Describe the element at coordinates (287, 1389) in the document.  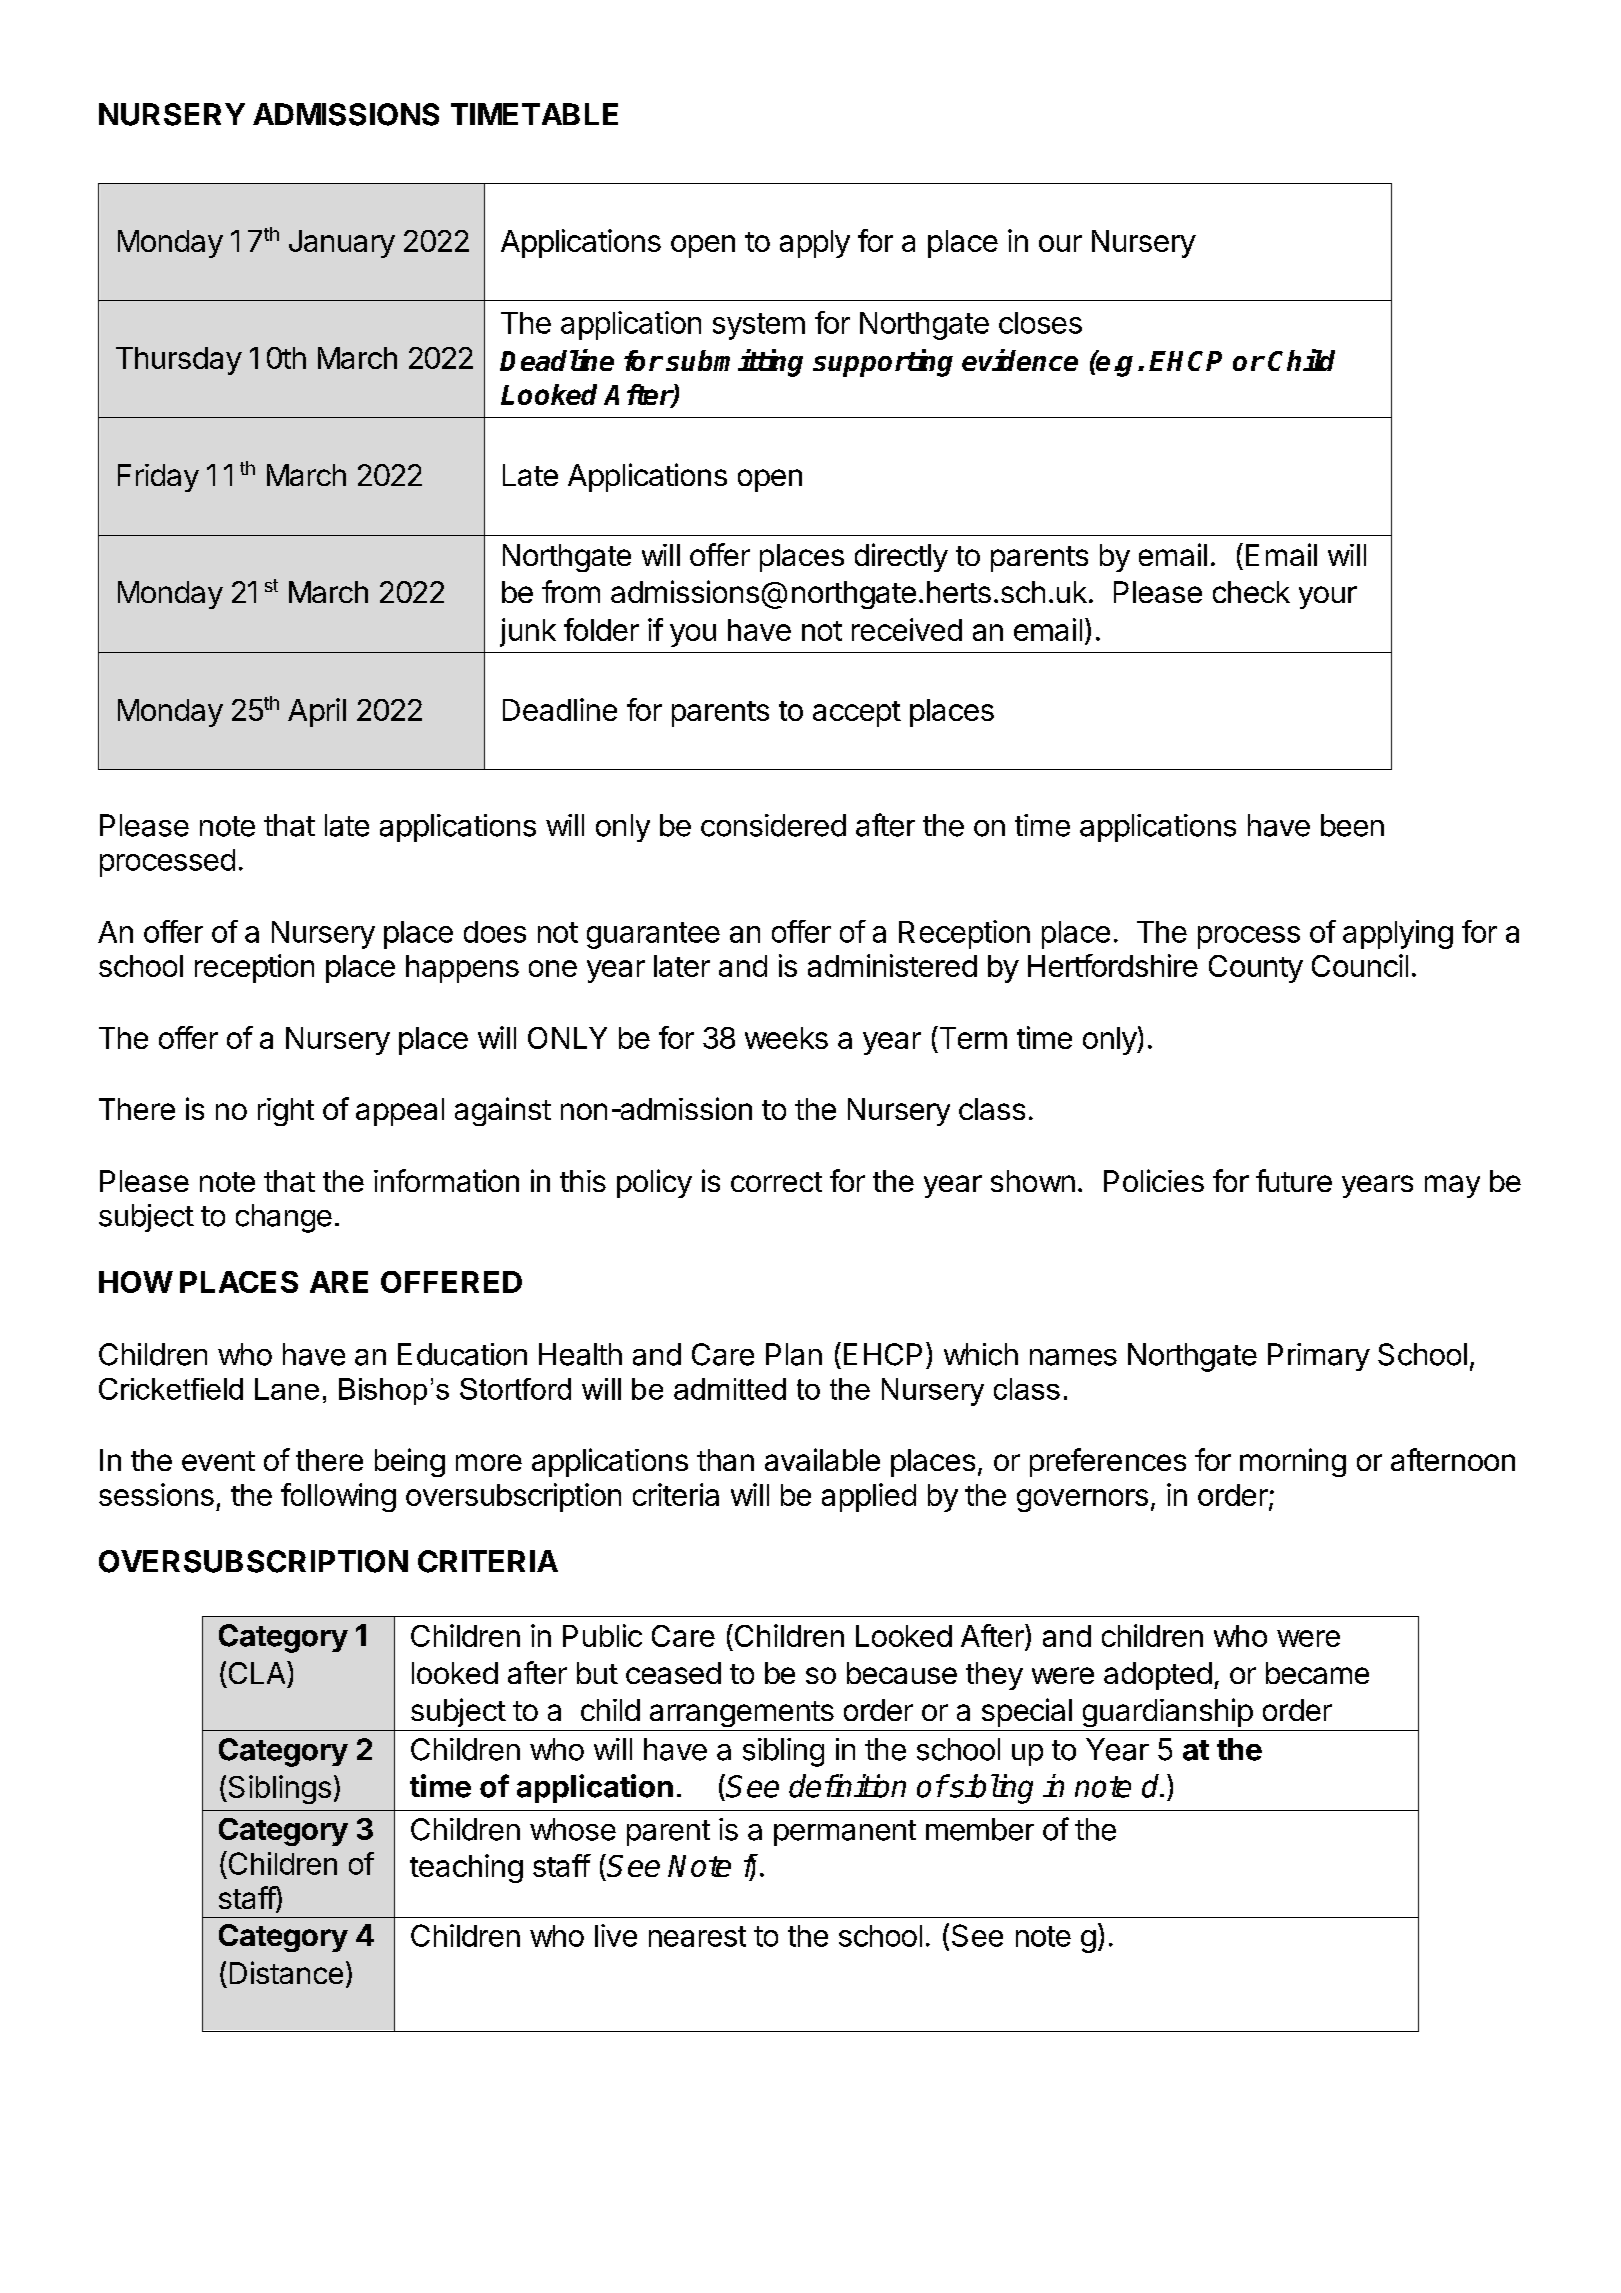
I see `Lane` at that location.
